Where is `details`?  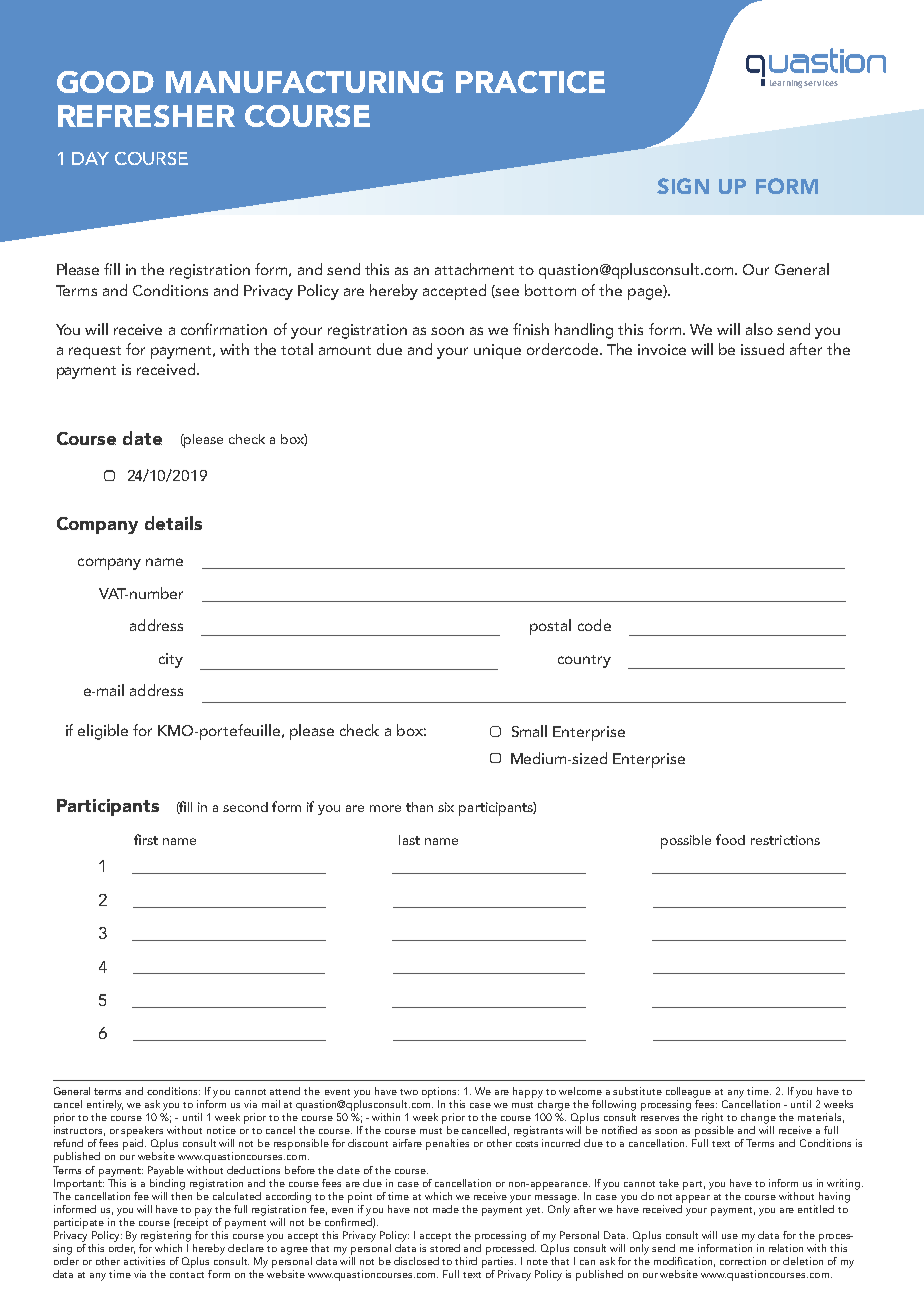
details is located at coordinates (173, 523).
